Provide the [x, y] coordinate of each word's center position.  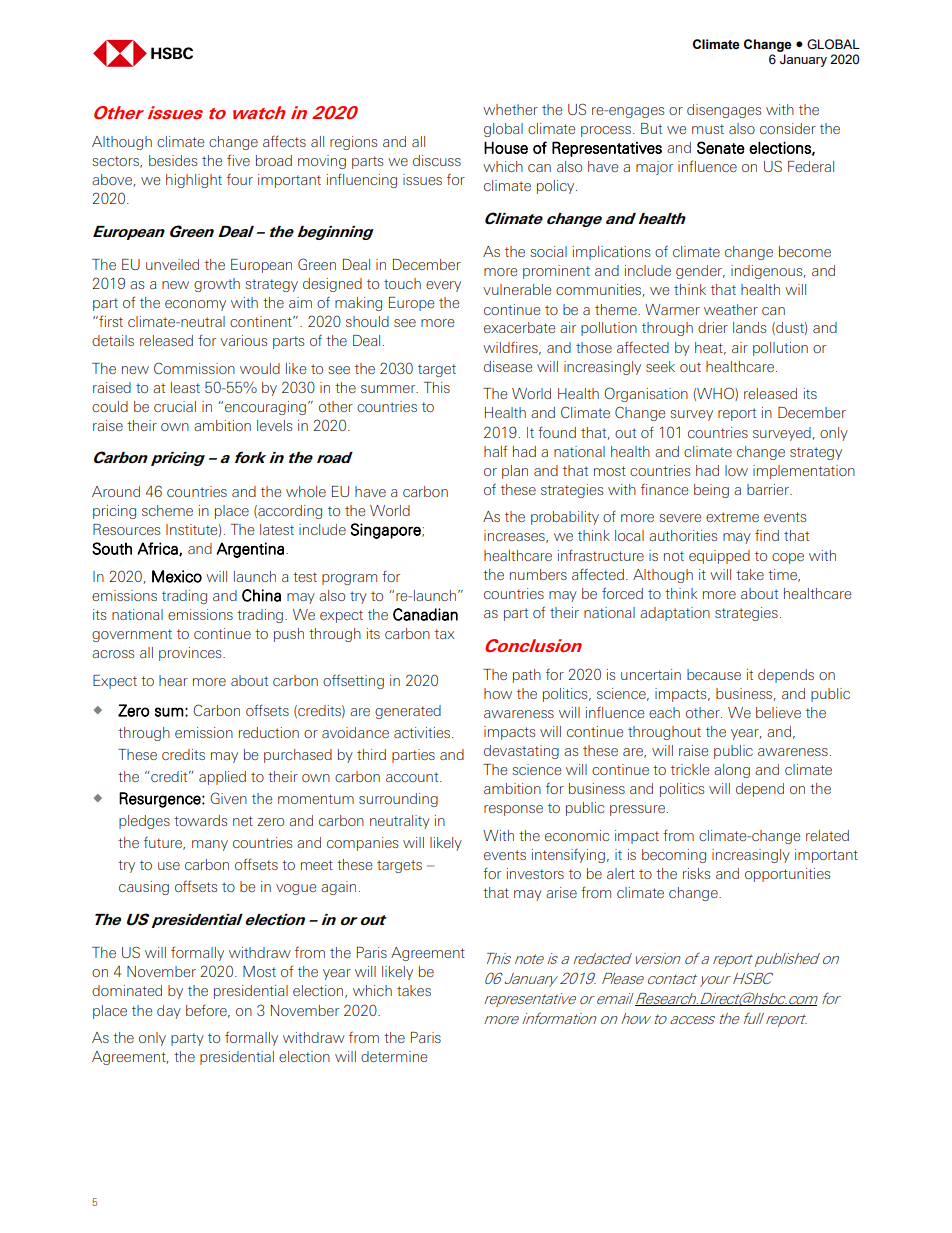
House [506, 147]
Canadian [425, 614]
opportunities [787, 875]
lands [749, 327]
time [783, 575]
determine [394, 1056]
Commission [194, 368]
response [513, 810]
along [732, 771]
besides [173, 160]
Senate [721, 147]
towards [200, 820]
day [169, 1012]
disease [508, 366]
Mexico [177, 576]
